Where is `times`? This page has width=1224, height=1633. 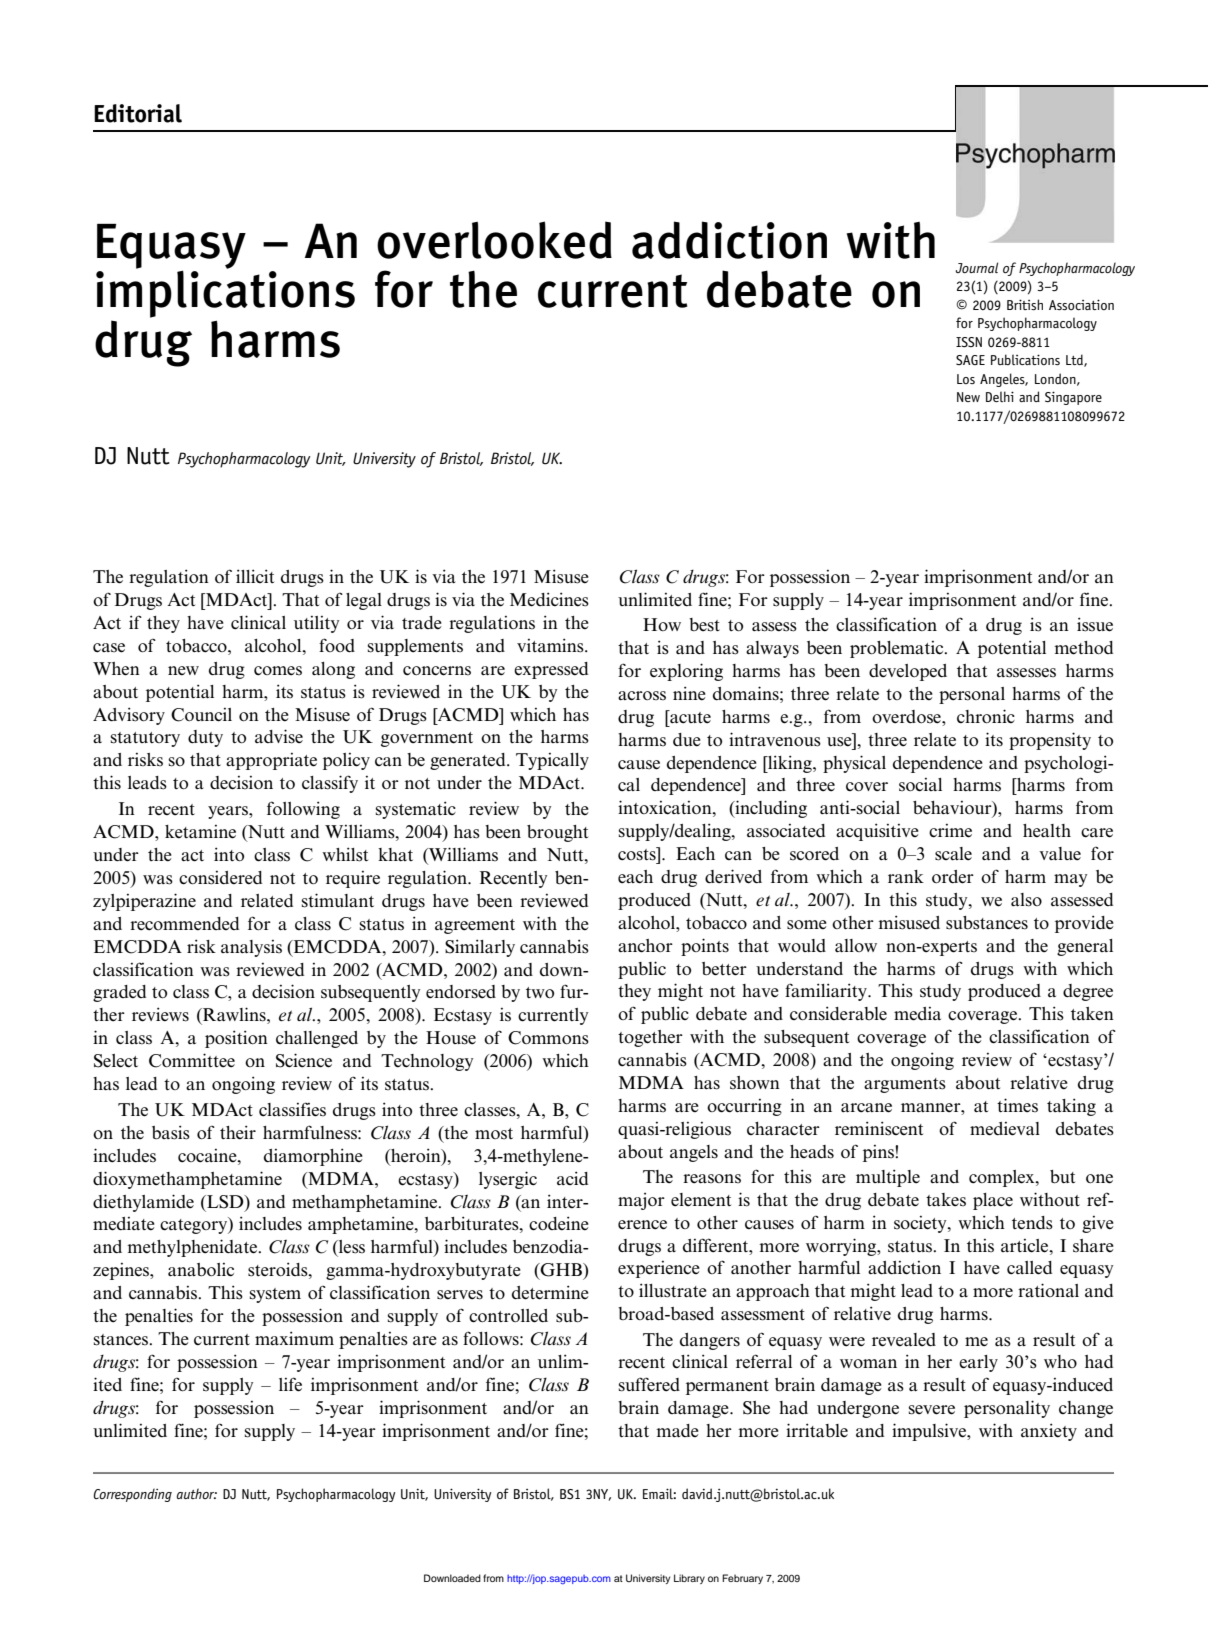 times is located at coordinates (1017, 1105).
